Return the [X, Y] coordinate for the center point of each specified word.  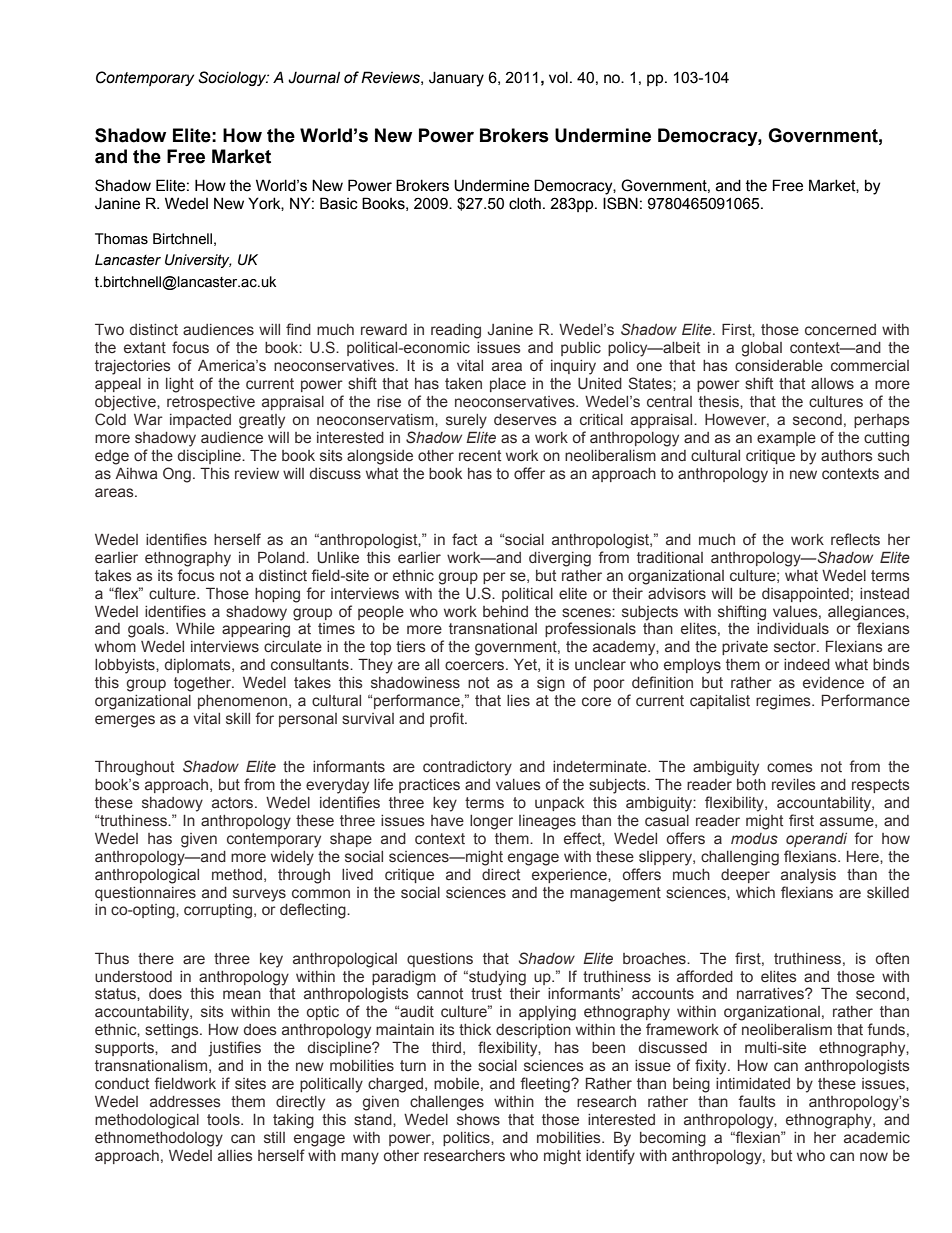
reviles [794, 785]
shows [478, 1120]
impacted [200, 421]
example [786, 439]
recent [480, 456]
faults [757, 1101]
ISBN [620, 203]
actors [234, 803]
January [456, 79]
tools [224, 1120]
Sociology [233, 78]
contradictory [467, 768]
